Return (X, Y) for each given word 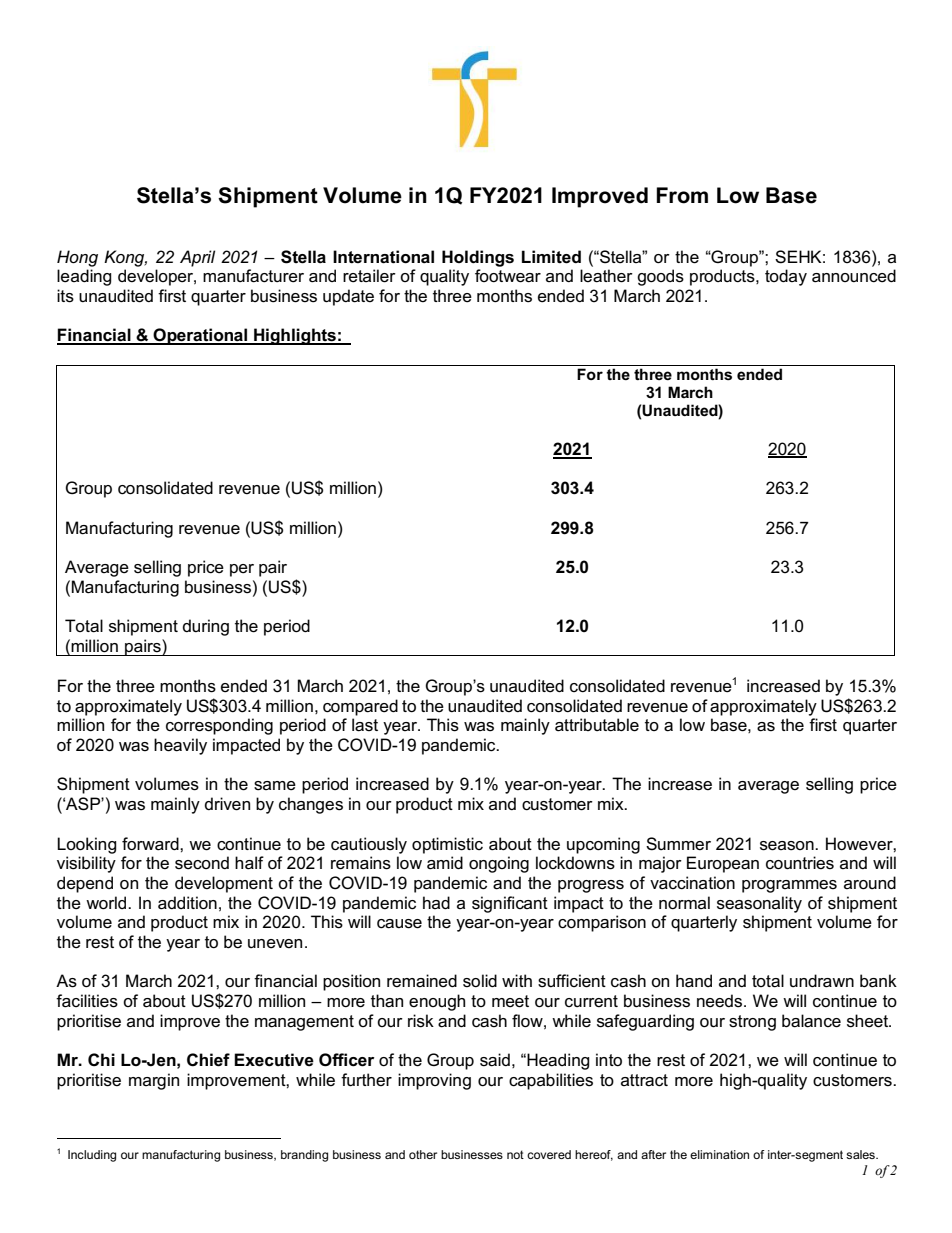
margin (154, 1081)
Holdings (478, 258)
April (197, 258)
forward (151, 844)
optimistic (447, 845)
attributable (597, 725)
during (206, 627)
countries (800, 863)
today (786, 277)
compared (360, 707)
